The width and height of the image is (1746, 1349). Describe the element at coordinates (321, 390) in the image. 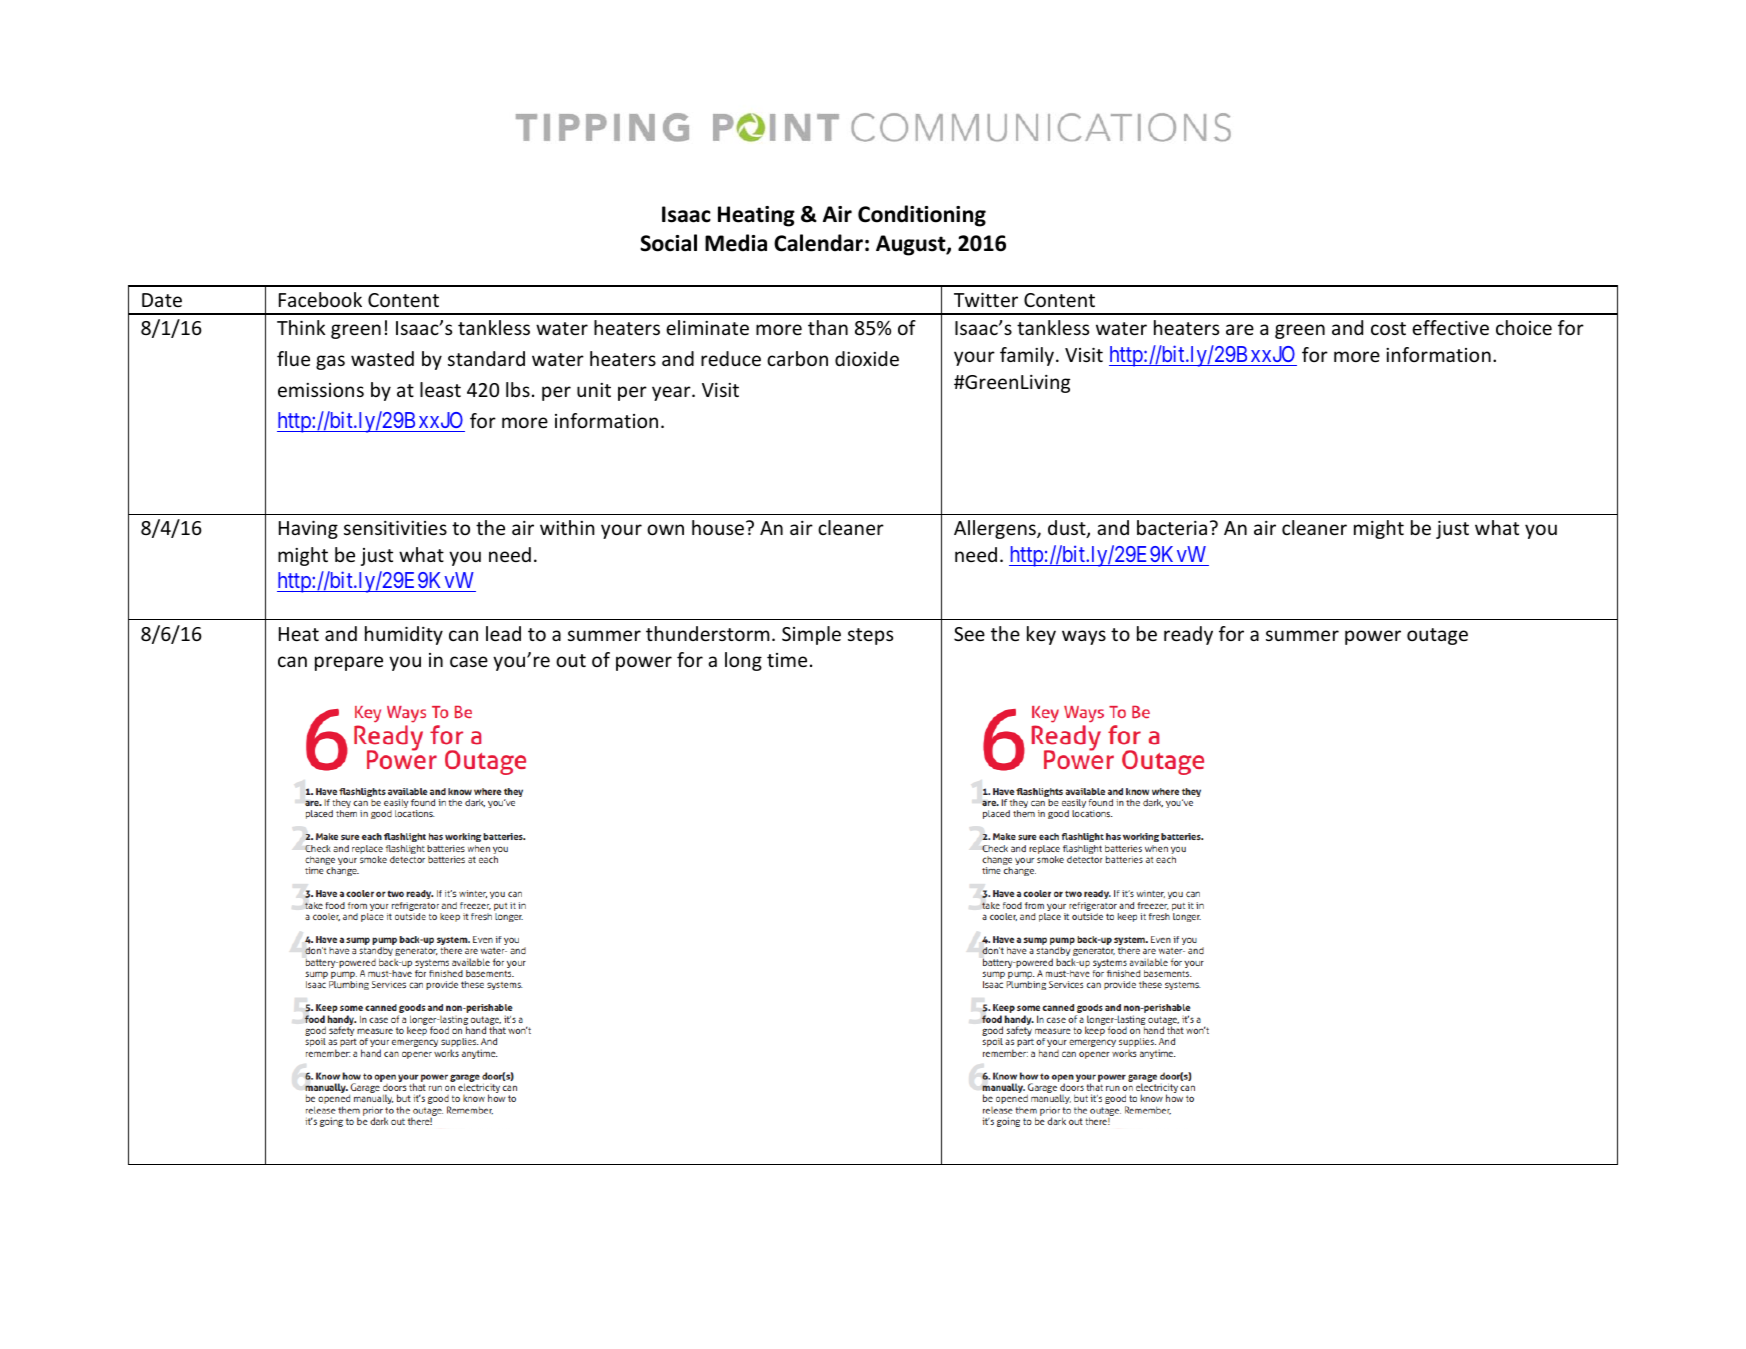

I see `emissions` at that location.
